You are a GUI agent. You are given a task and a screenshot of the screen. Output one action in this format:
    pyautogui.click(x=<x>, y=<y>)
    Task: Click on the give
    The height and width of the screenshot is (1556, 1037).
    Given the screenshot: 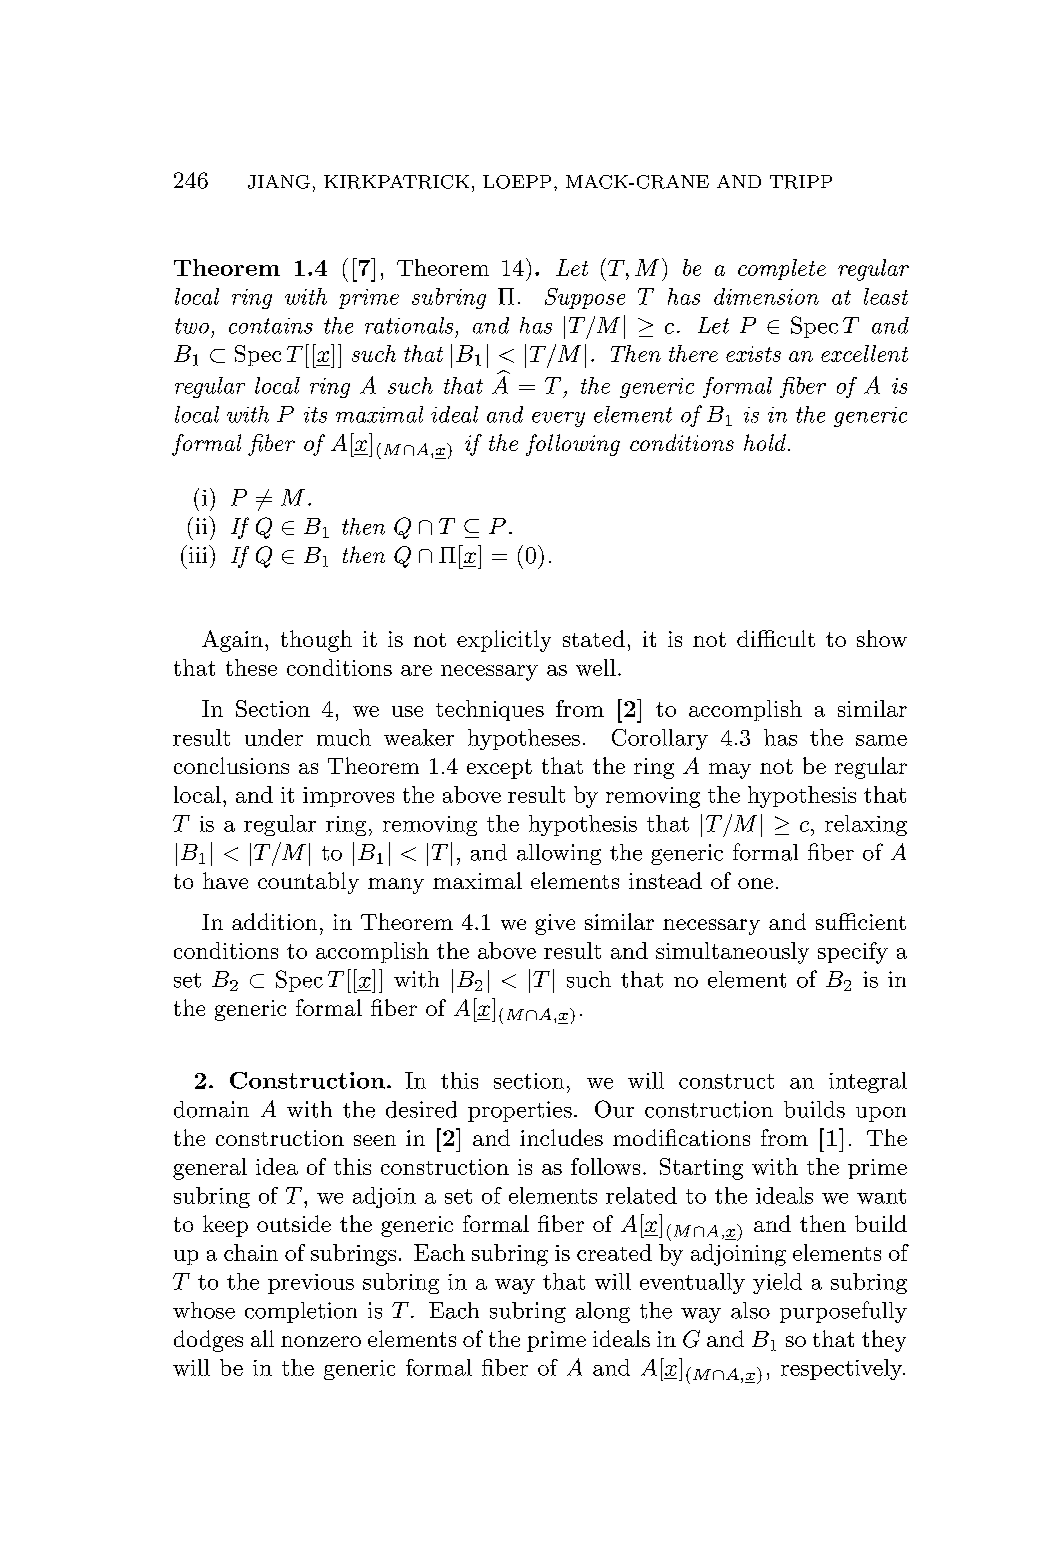 What is the action you would take?
    pyautogui.click(x=555, y=924)
